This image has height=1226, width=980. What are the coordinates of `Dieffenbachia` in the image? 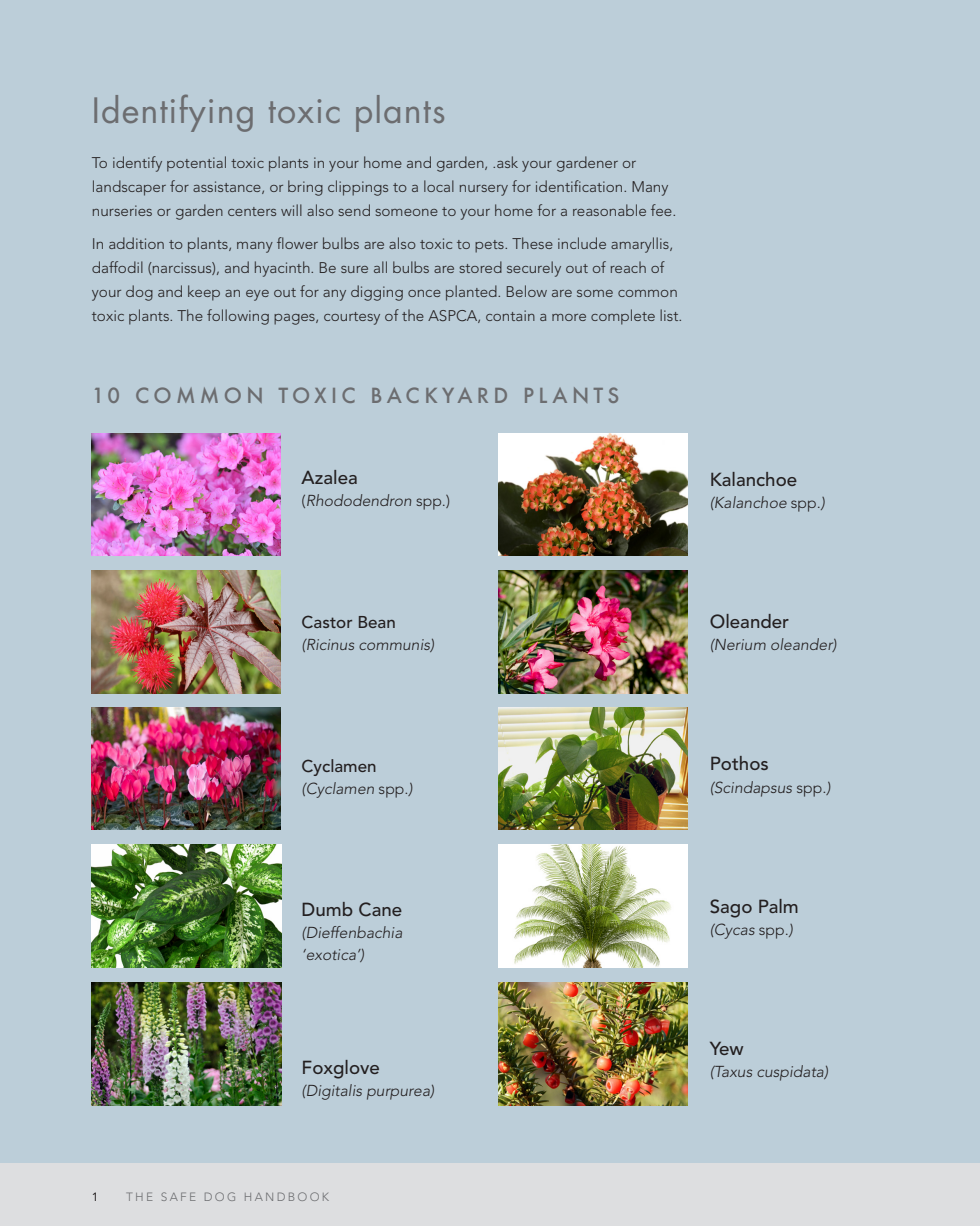 It's located at (353, 932).
